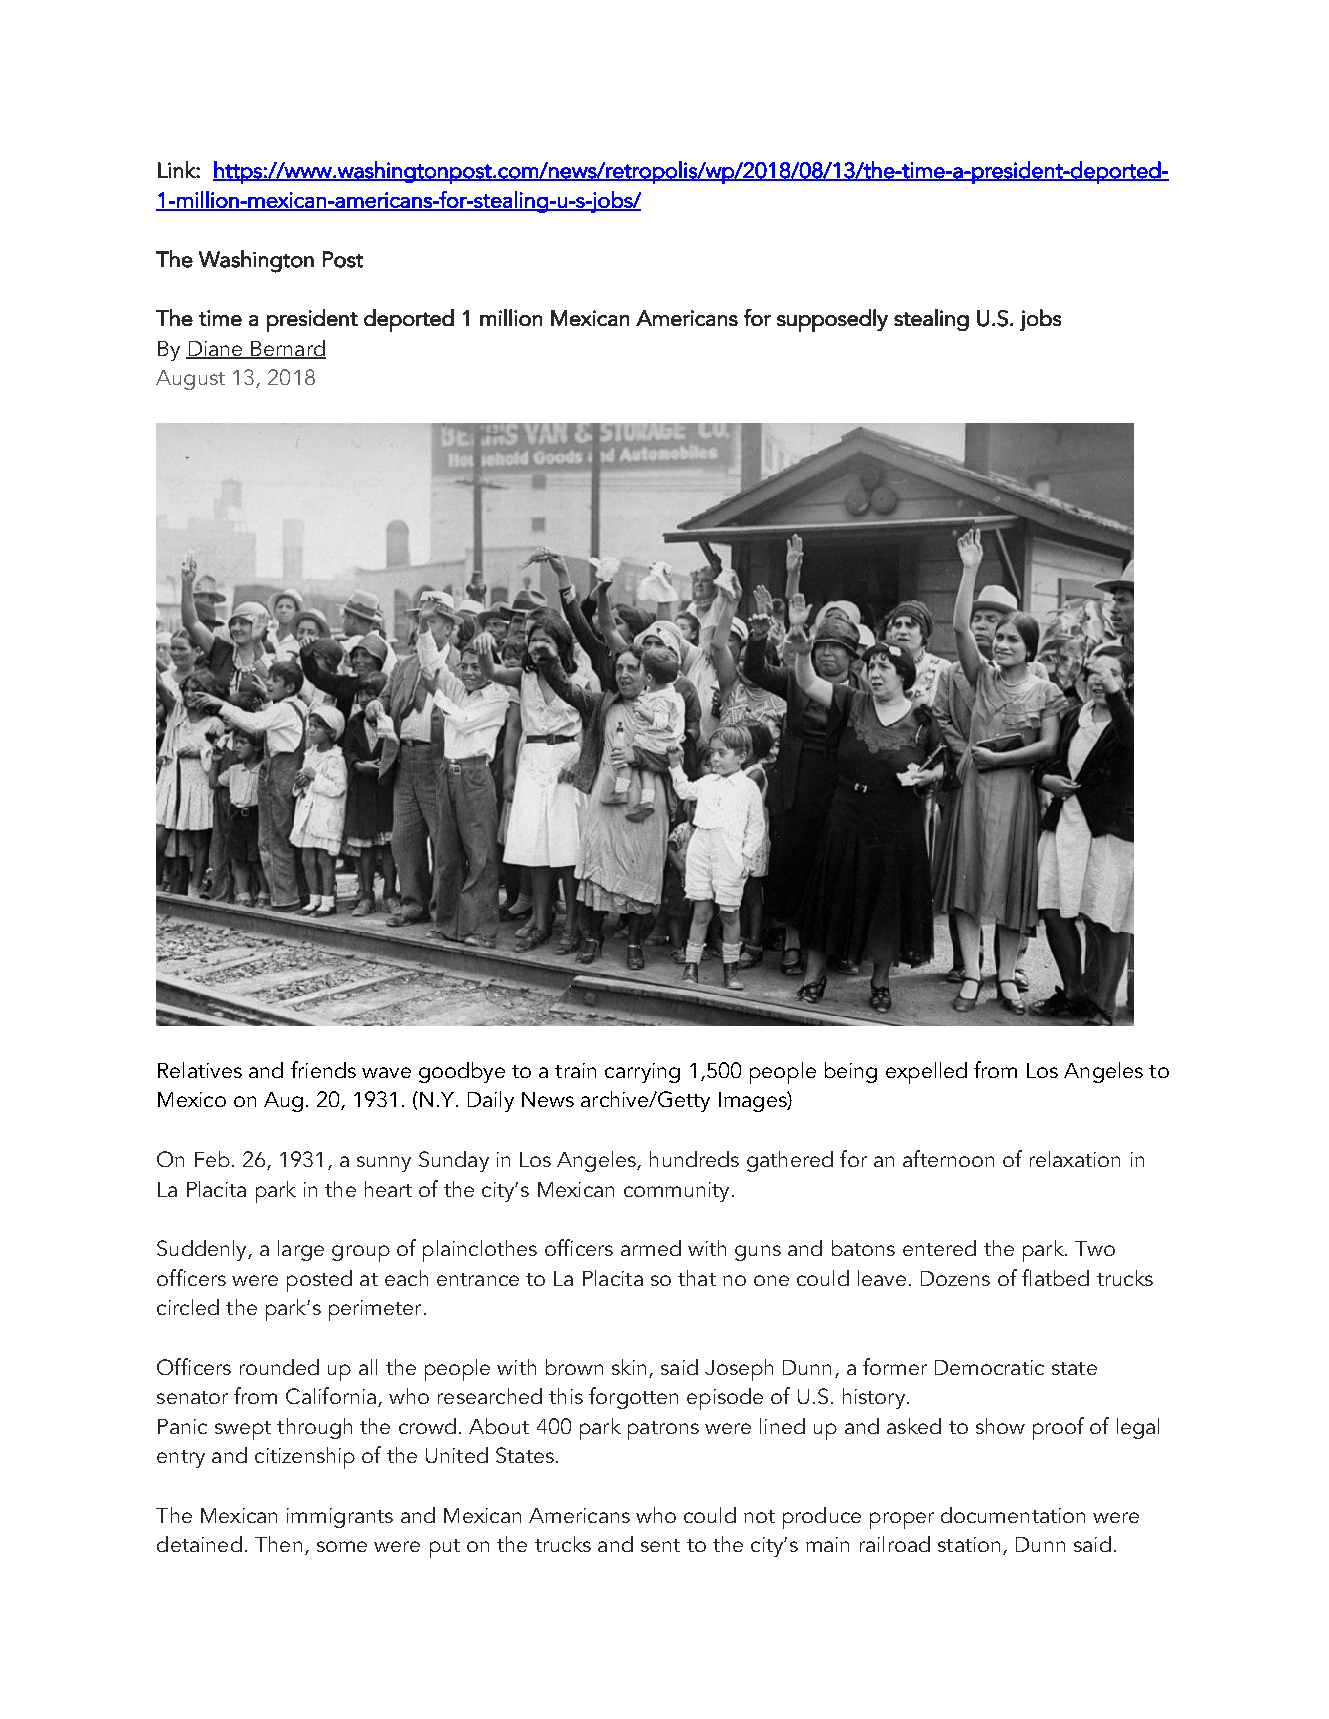 The width and height of the document is (1329, 1719). Describe the element at coordinates (832, 320) in the document. I see `supposedly` at that location.
